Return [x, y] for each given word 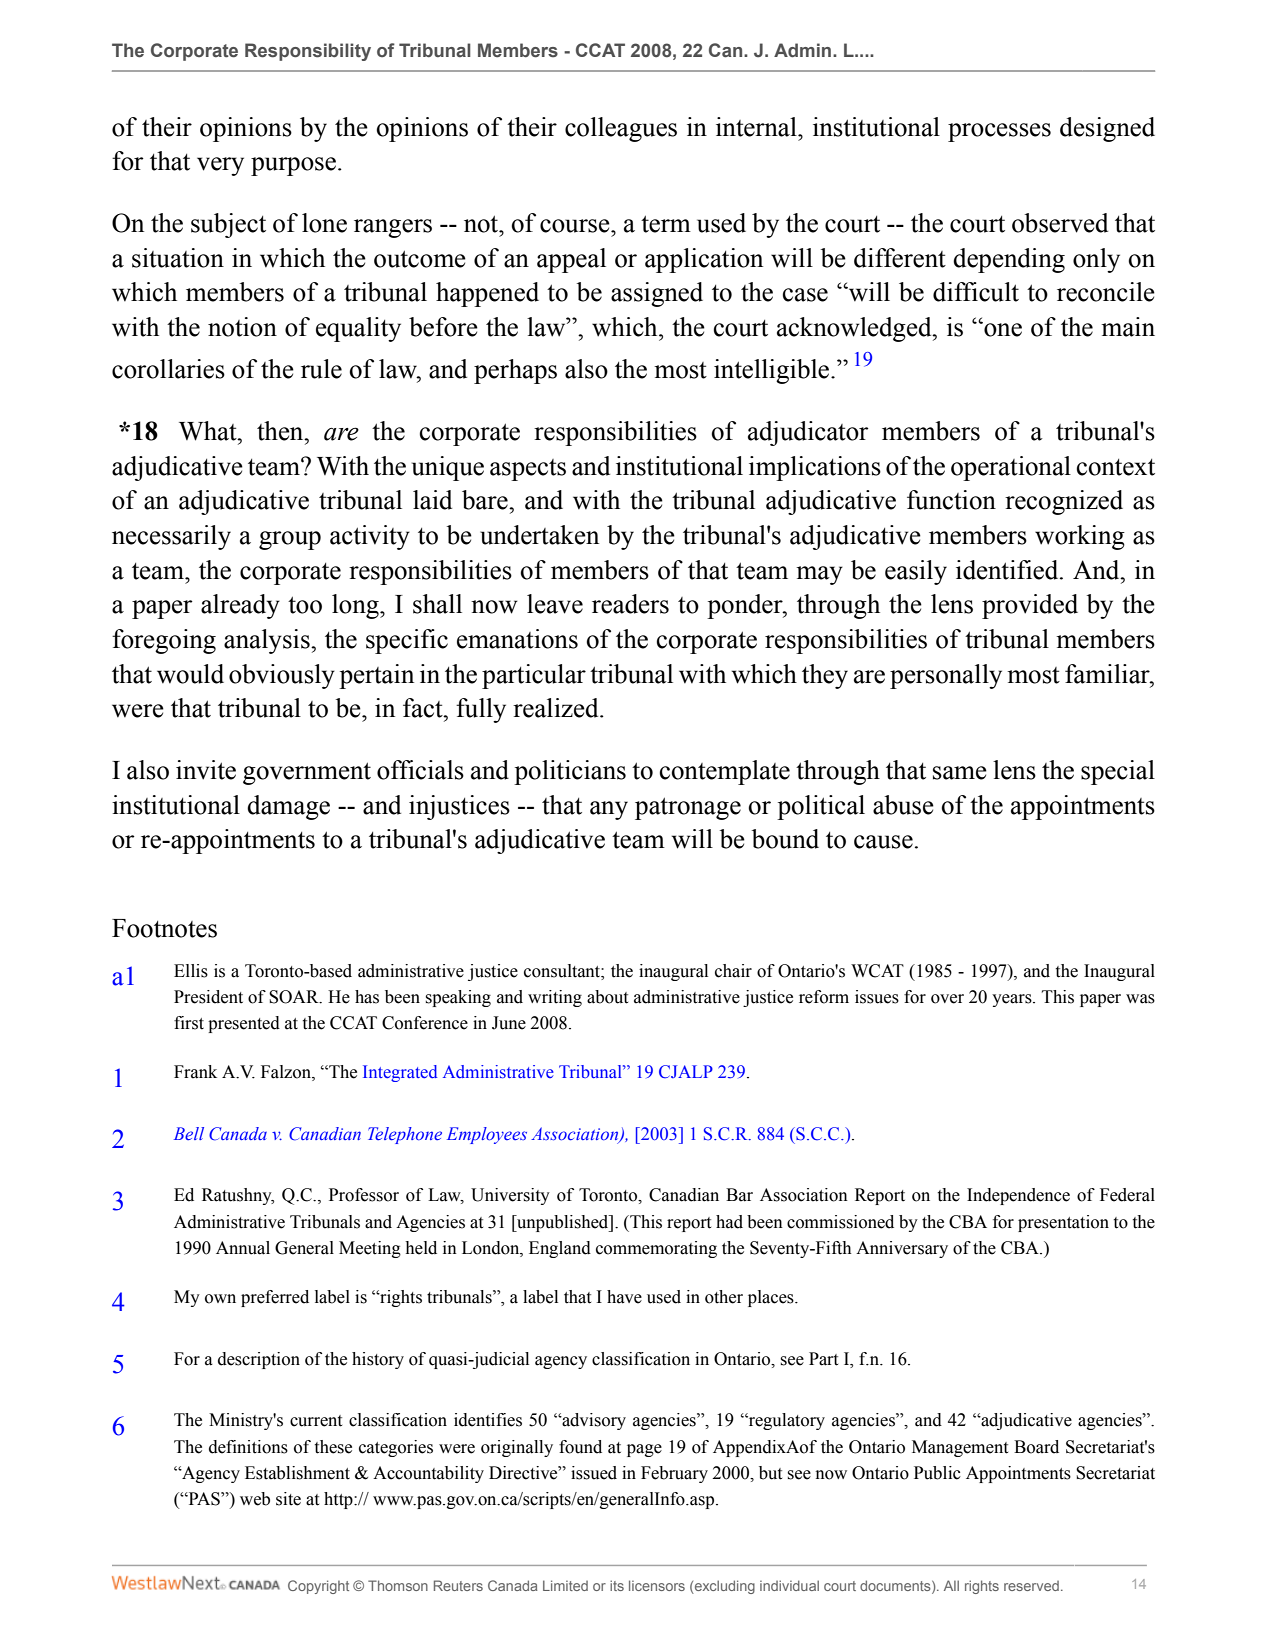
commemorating [656, 1249]
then [281, 431]
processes [999, 132]
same [960, 773]
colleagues [621, 129]
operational [1011, 468]
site [288, 1499]
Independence [1018, 1196]
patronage [688, 808]
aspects [528, 470]
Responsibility [308, 52]
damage [288, 807]
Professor [364, 1195]
